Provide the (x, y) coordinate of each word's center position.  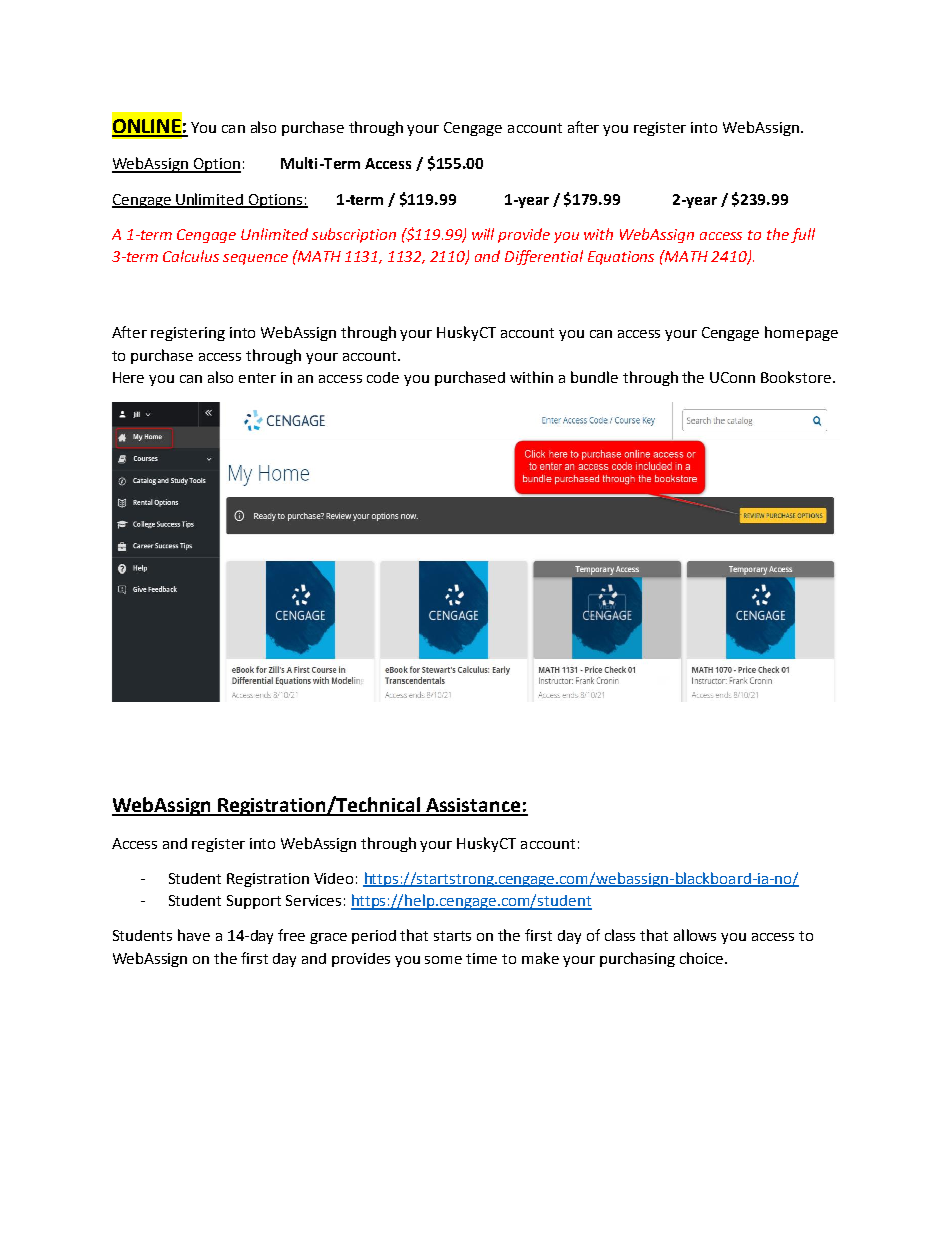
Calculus (191, 256)
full (803, 235)
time (481, 958)
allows (695, 935)
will (483, 234)
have (194, 935)
